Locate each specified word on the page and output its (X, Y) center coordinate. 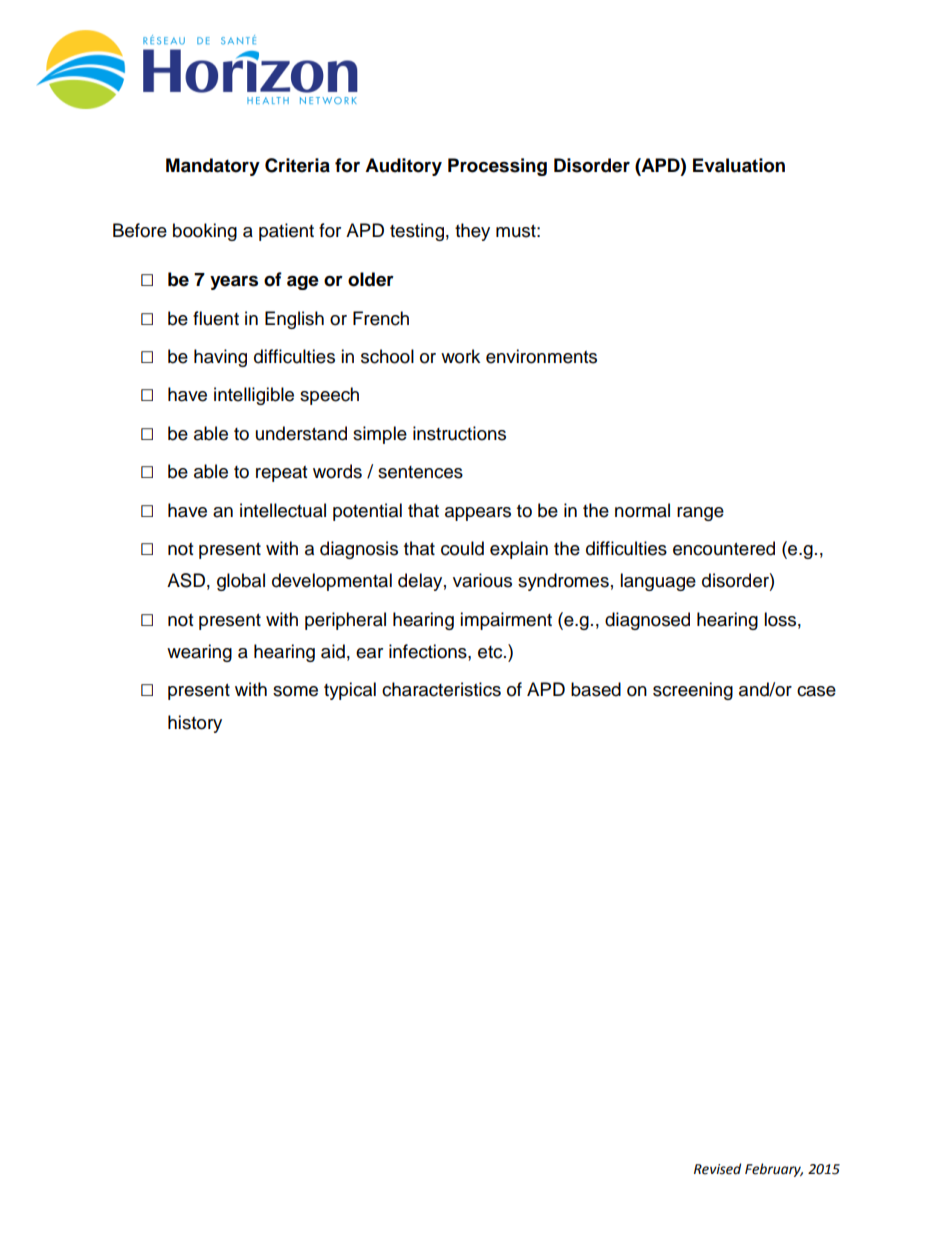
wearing (199, 653)
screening (693, 691)
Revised (717, 1169)
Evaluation (739, 165)
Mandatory (213, 167)
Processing (497, 167)
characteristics (441, 689)
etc (491, 652)
